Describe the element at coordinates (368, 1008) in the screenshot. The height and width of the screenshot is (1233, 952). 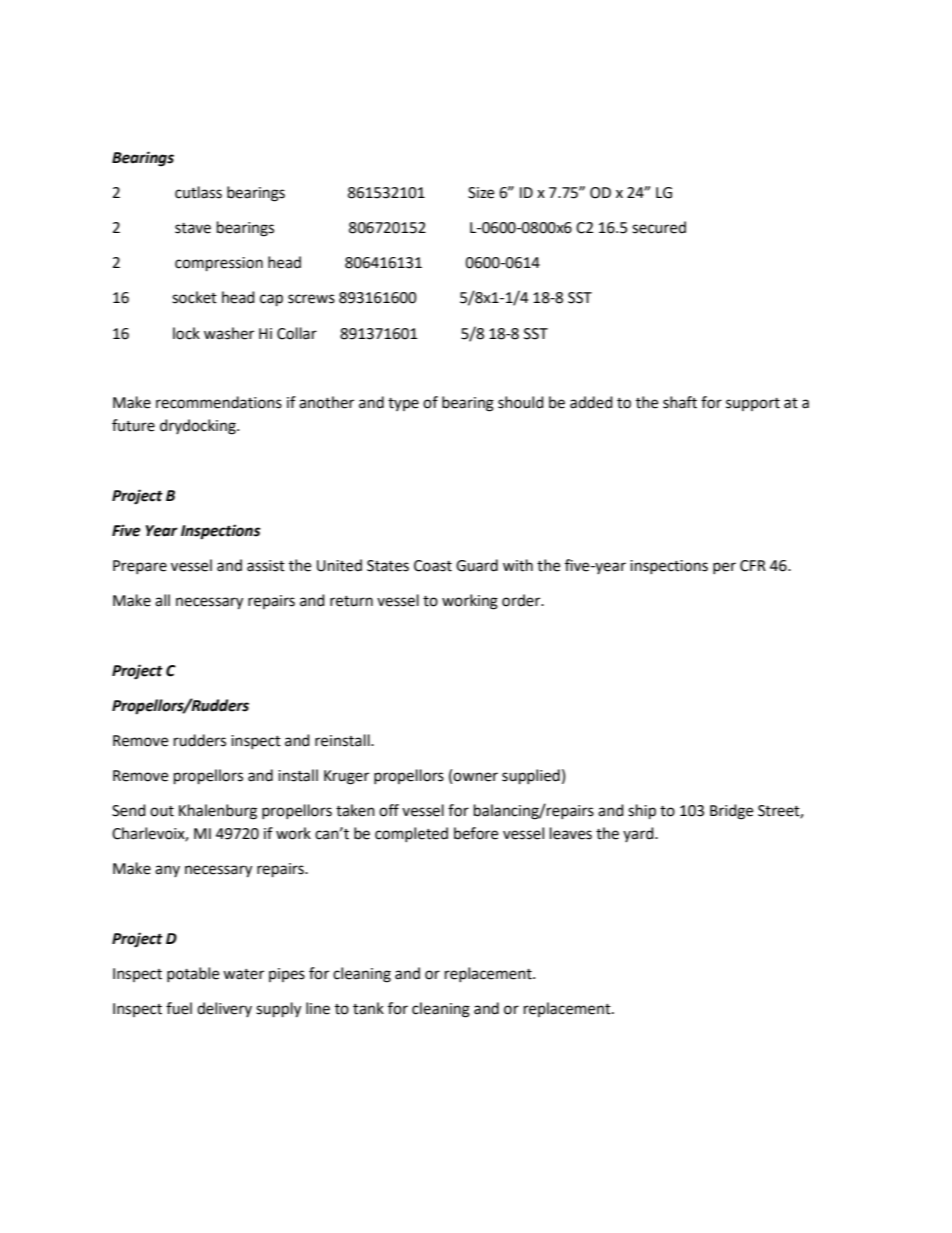
I see `tank` at that location.
